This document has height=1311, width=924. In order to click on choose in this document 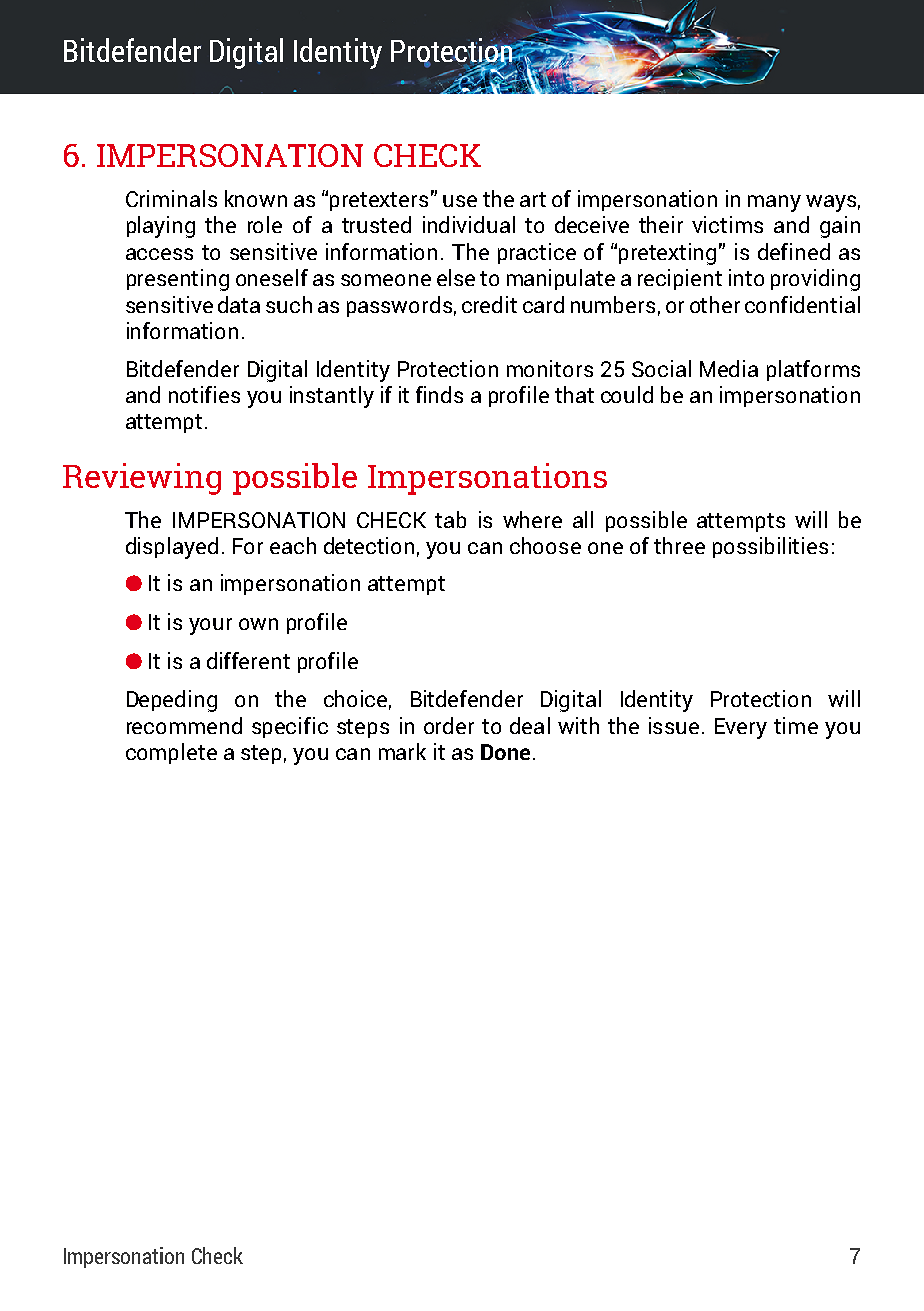, I will do `click(545, 545)`.
